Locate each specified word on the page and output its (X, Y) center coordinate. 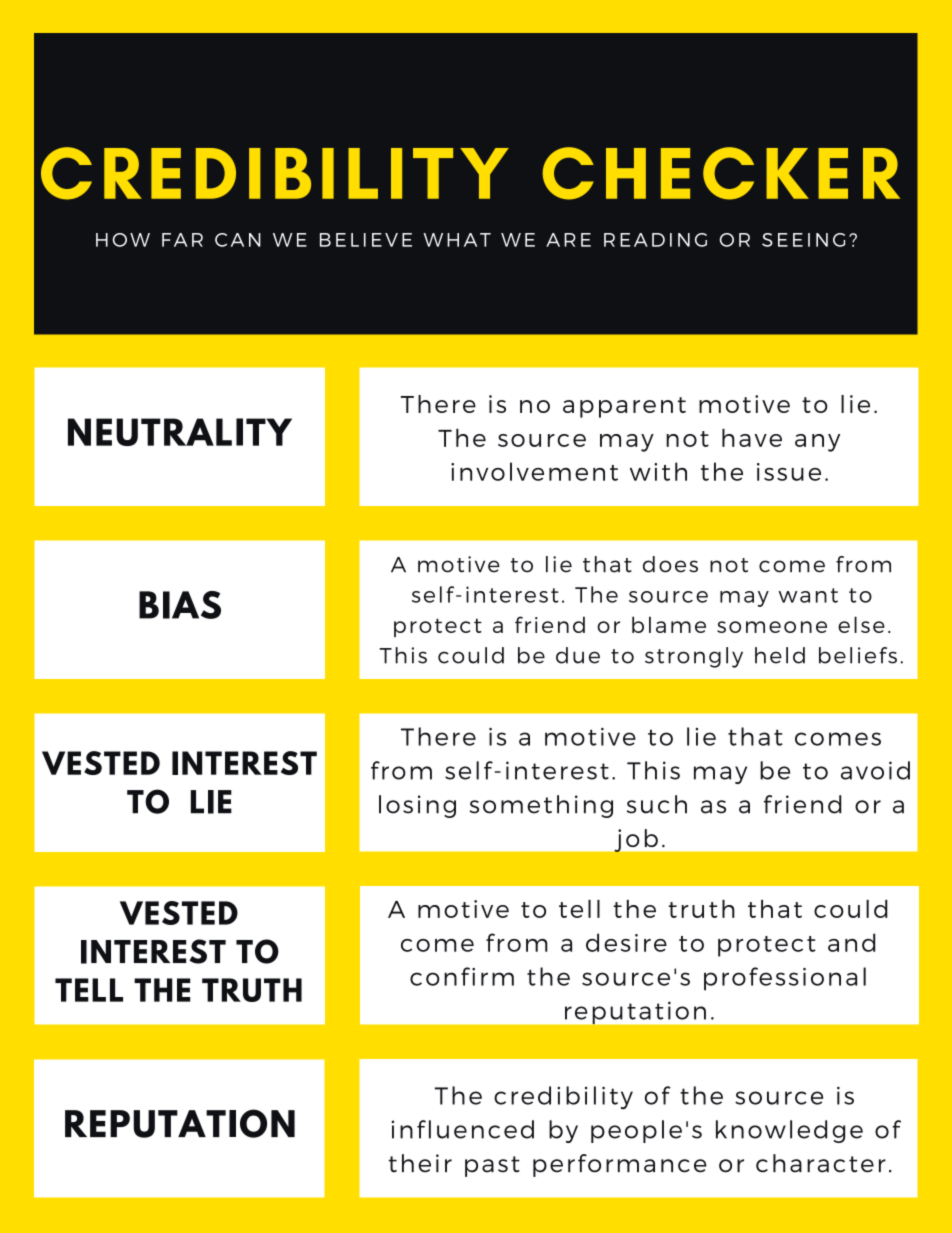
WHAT (457, 240)
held (780, 655)
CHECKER (721, 173)
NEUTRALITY (180, 432)
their (420, 1163)
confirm (462, 976)
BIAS (180, 605)
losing (417, 806)
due (578, 655)
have (752, 438)
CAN (238, 240)
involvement (534, 471)
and (851, 942)
